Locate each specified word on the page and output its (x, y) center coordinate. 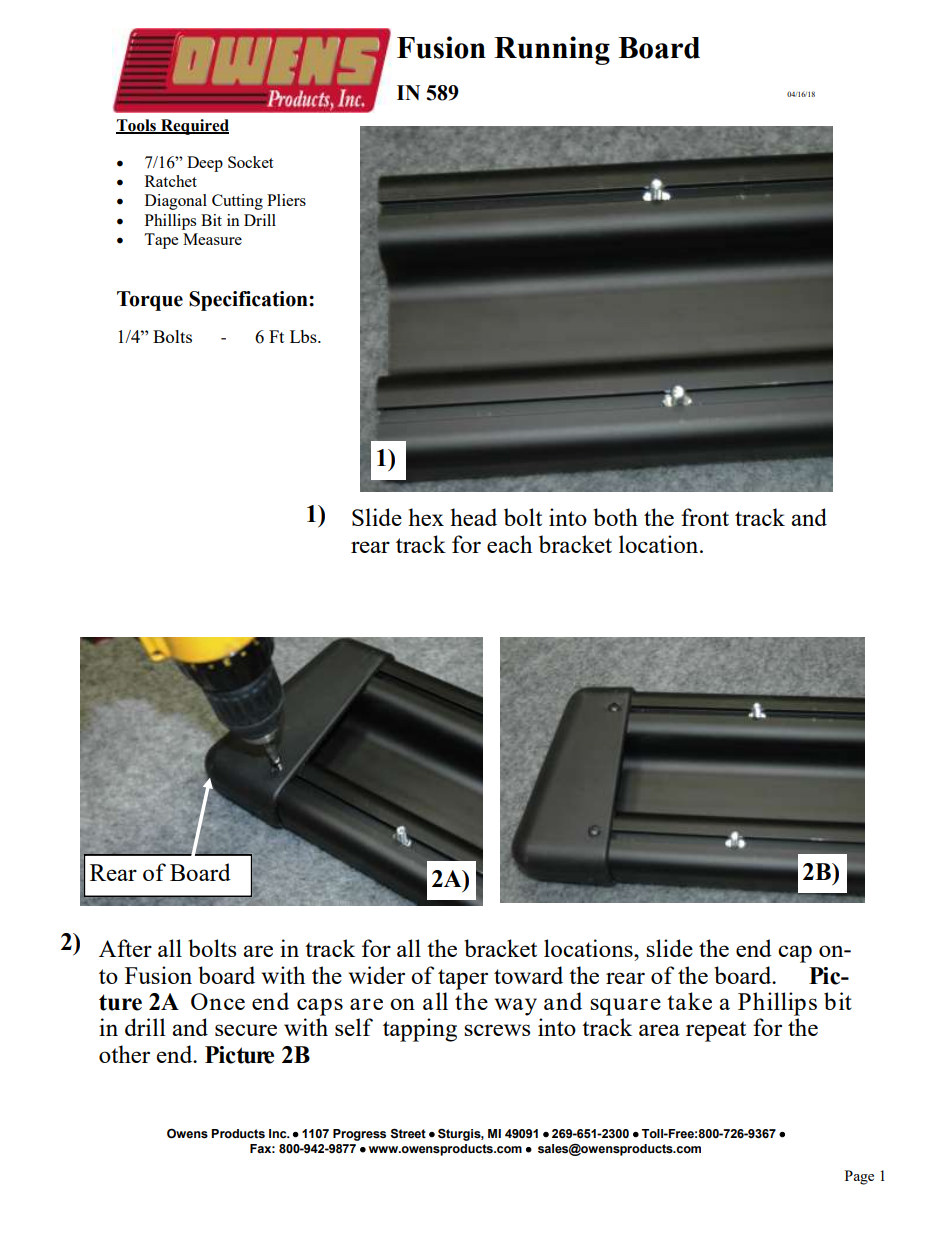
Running (552, 50)
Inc (279, 1134)
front (705, 517)
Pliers (286, 200)
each (509, 544)
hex (426, 517)
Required (194, 127)
